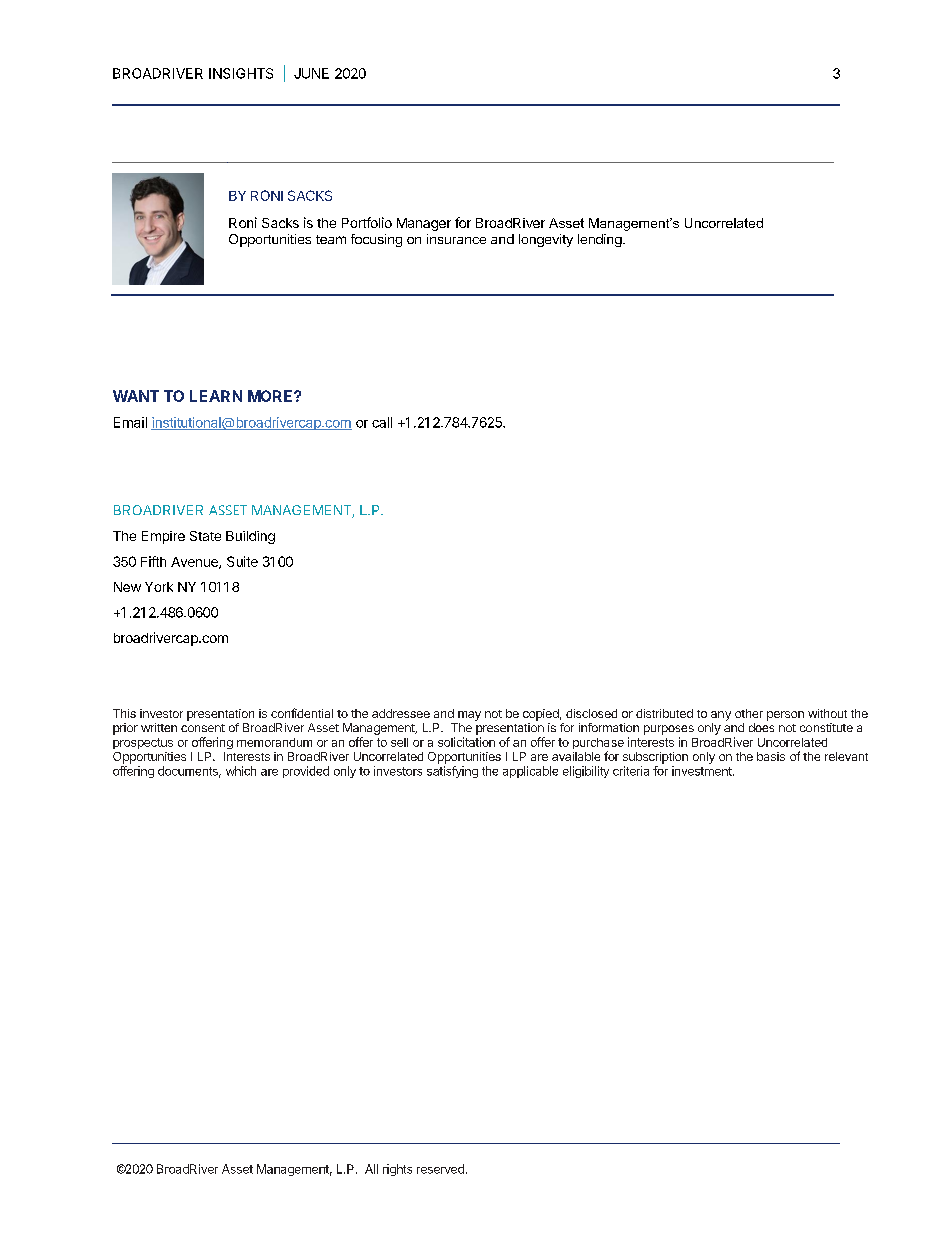 This document has height=1233, width=952. What do you see at coordinates (241, 771) in the document?
I see `which` at bounding box center [241, 771].
